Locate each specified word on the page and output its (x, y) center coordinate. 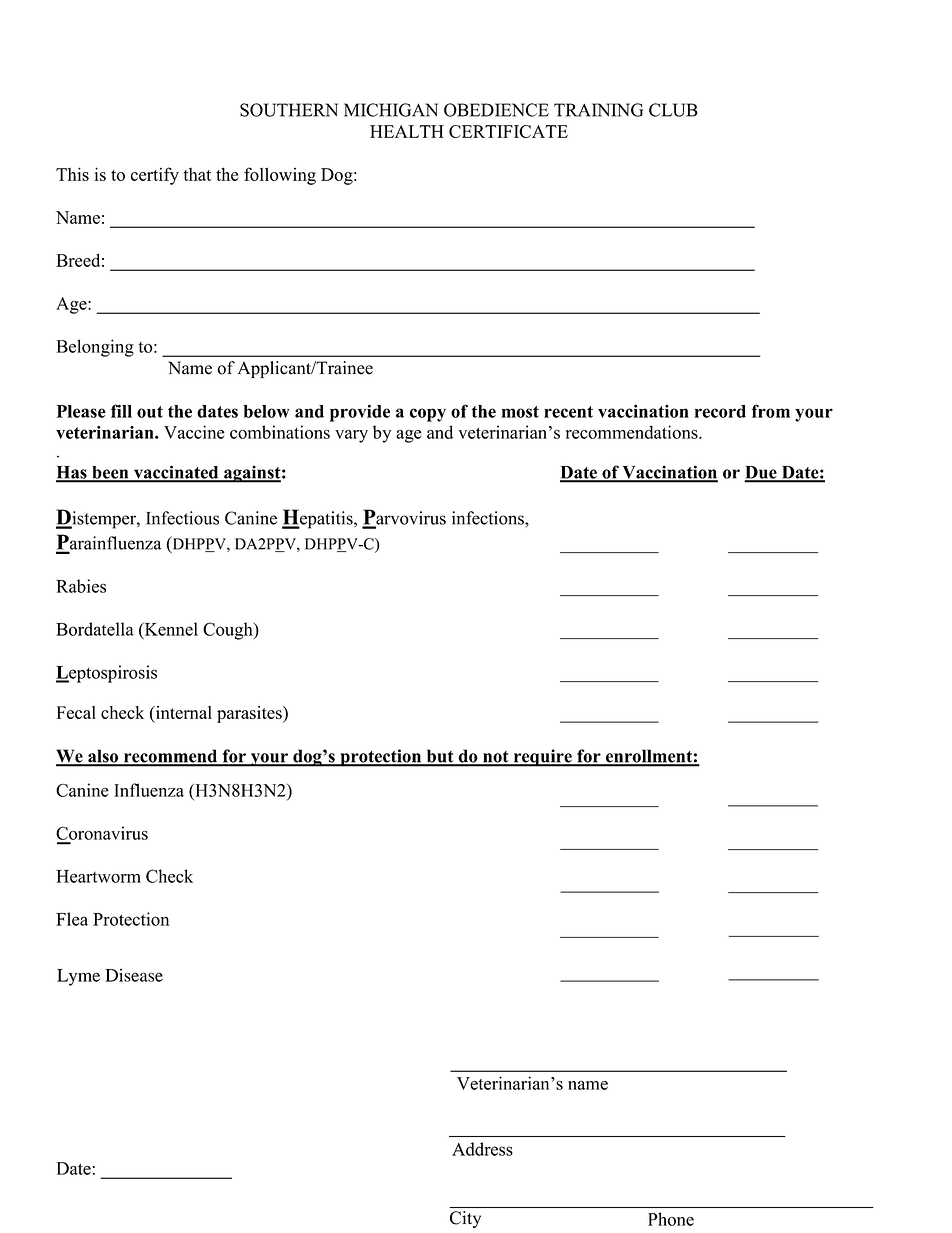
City (465, 1219)
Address (482, 1149)
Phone (671, 1219)
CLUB (673, 110)
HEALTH (407, 131)
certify (154, 176)
